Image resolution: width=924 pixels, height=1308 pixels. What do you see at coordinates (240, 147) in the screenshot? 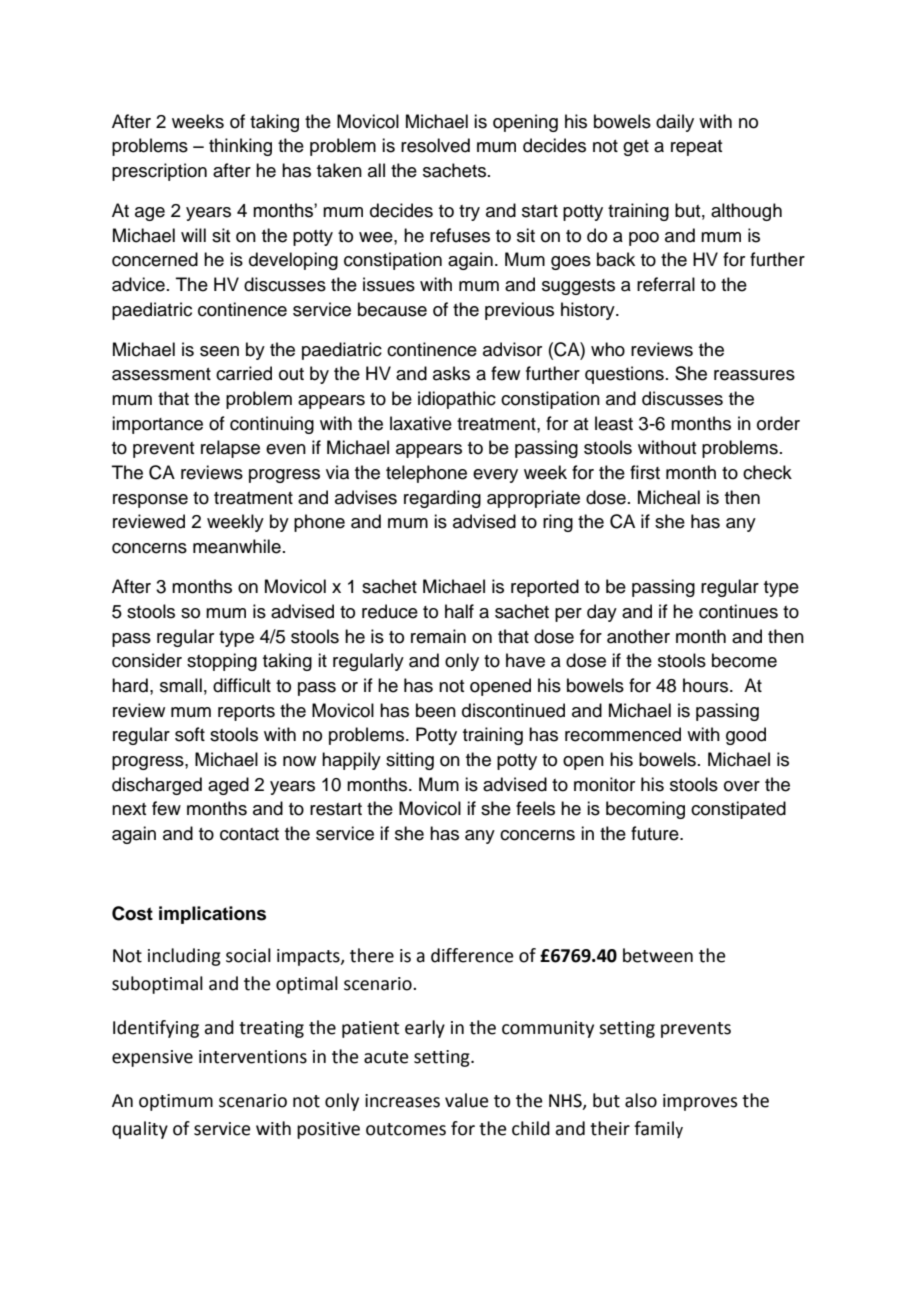
I see `thinking` at bounding box center [240, 147].
